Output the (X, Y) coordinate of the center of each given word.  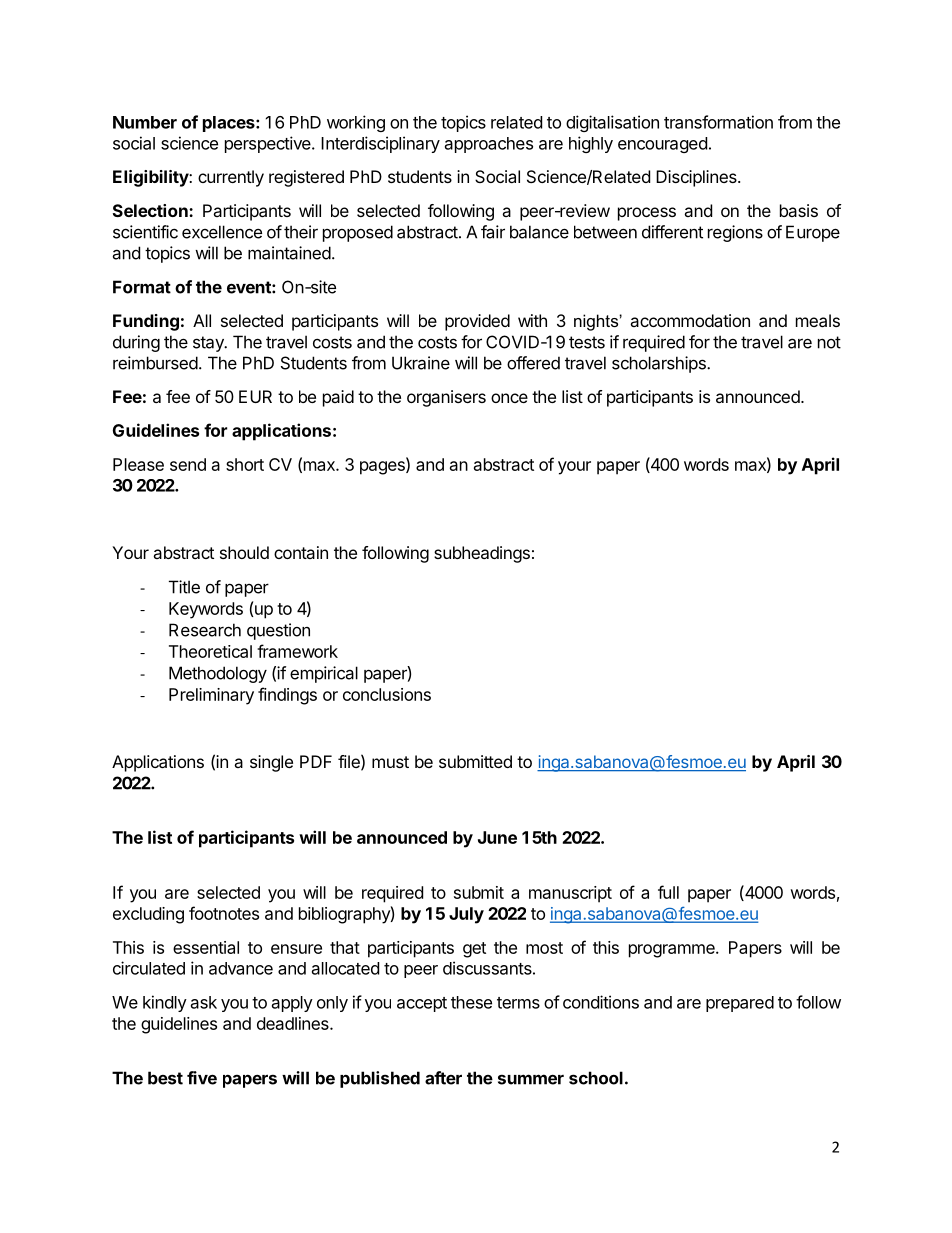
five (202, 1078)
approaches (489, 145)
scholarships (660, 364)
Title (184, 587)
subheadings (482, 554)
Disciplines (697, 178)
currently (231, 178)
